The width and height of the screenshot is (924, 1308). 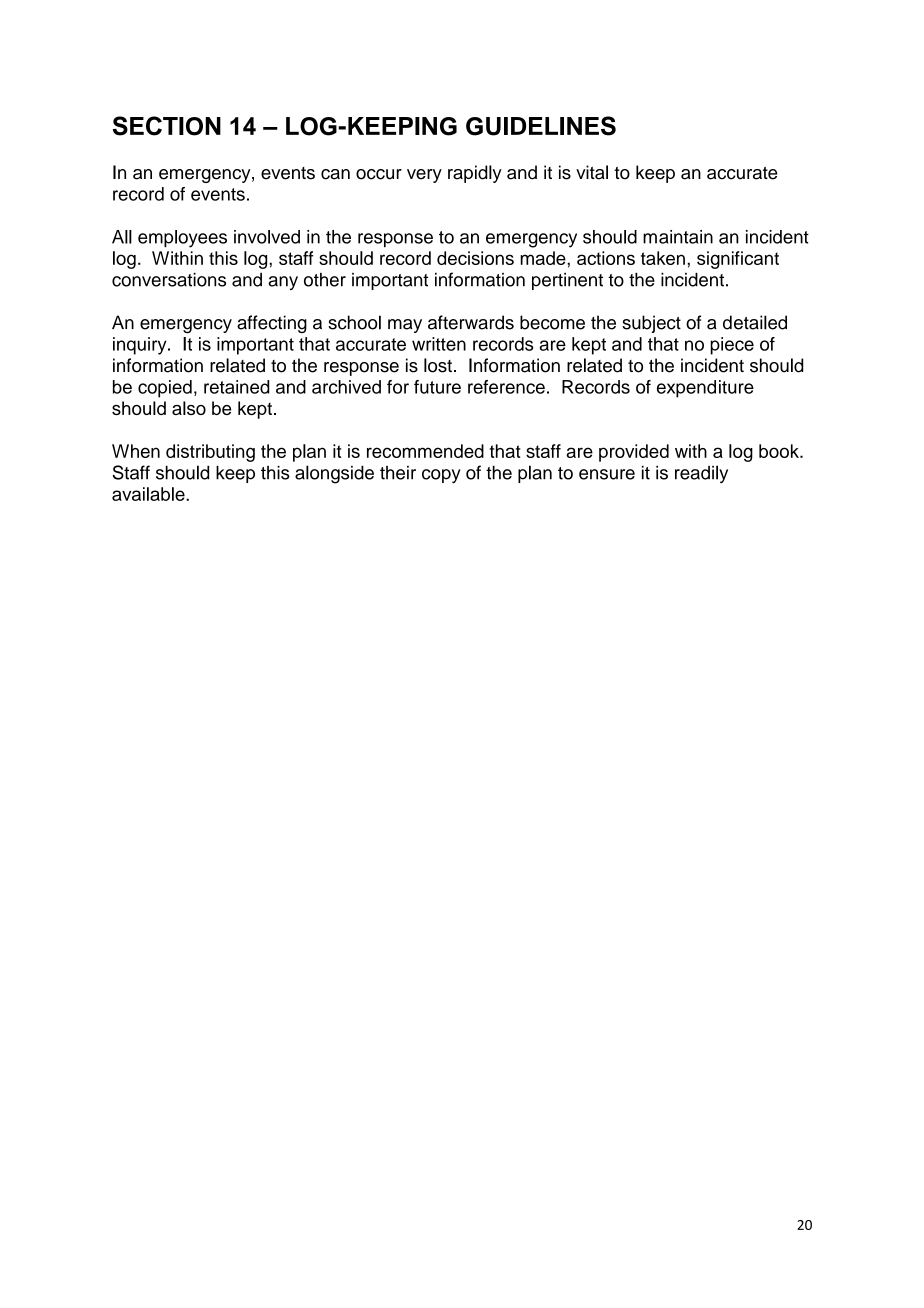 I want to click on future, so click(x=437, y=387).
